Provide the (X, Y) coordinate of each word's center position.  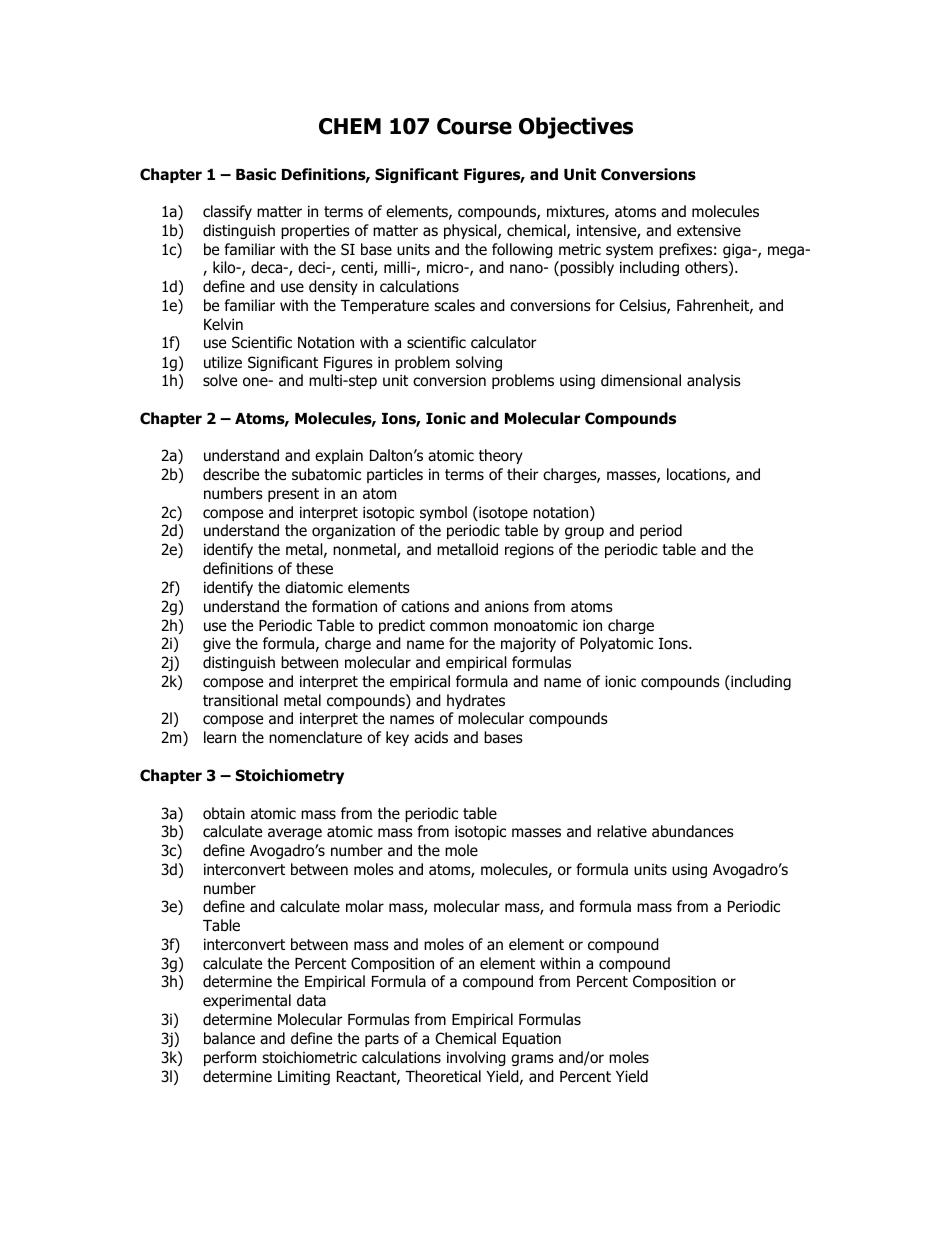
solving (479, 363)
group (584, 533)
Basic (256, 174)
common (459, 627)
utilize (223, 362)
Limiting (304, 1077)
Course (474, 126)
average (295, 834)
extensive (709, 230)
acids (431, 737)
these (314, 568)
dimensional (641, 380)
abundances (693, 831)
